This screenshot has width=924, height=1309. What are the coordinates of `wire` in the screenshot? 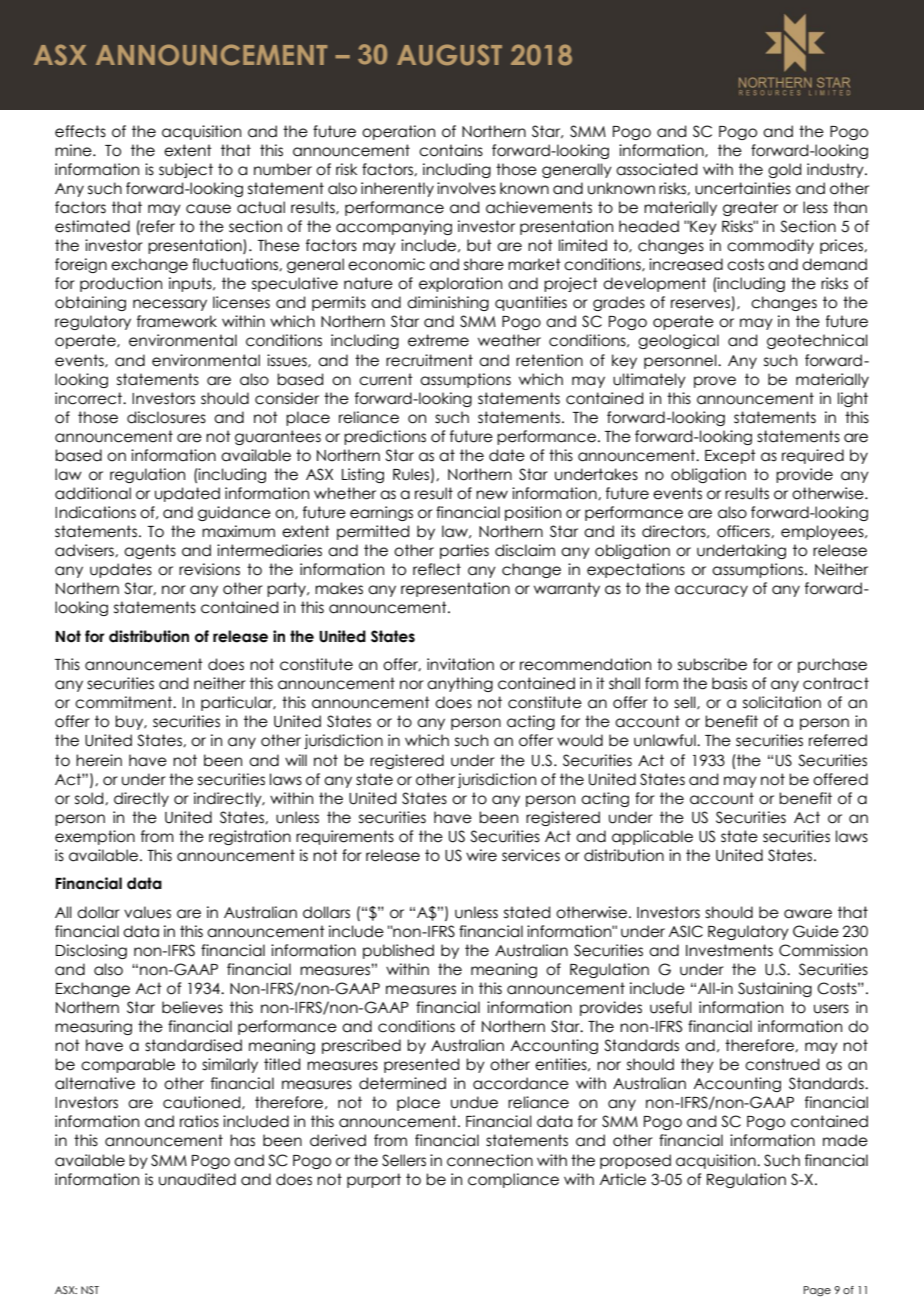 It's located at (481, 855).
